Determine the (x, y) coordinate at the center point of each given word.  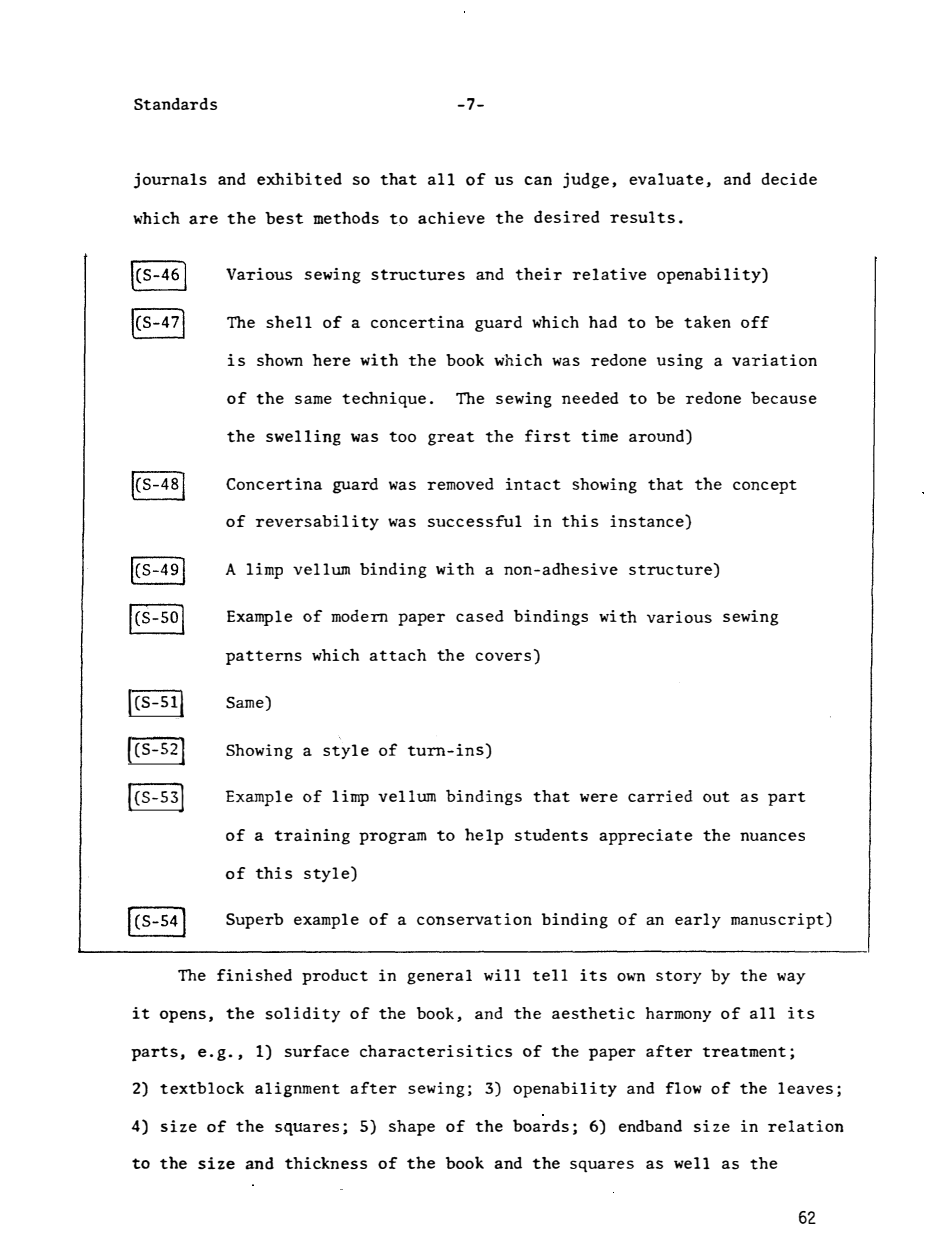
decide (789, 178)
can (538, 180)
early (698, 921)
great (451, 439)
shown (280, 359)
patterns (264, 657)
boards (541, 1125)
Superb (254, 921)
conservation (474, 919)
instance (648, 521)
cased (480, 616)
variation (774, 360)
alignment (297, 1090)
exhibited (299, 179)
